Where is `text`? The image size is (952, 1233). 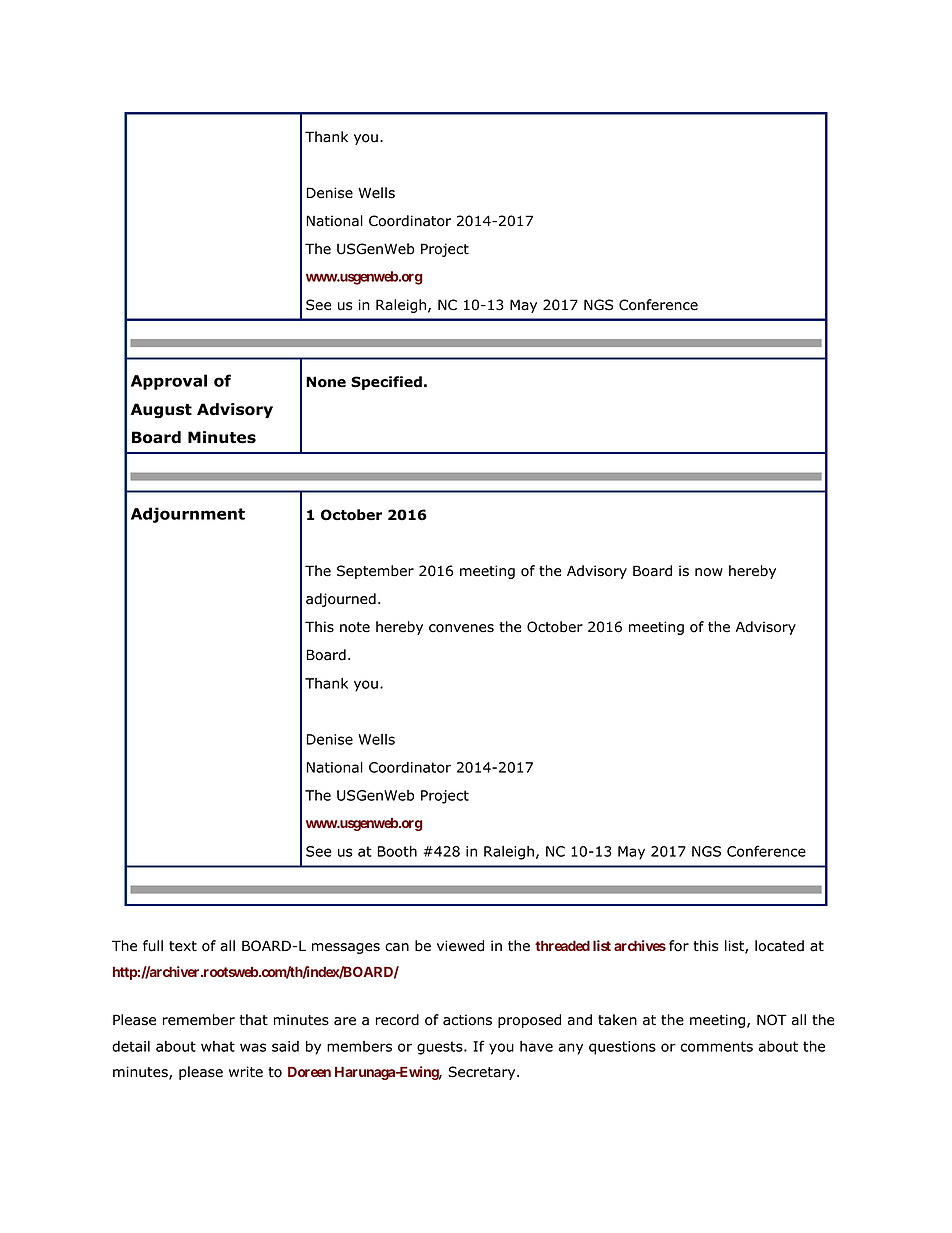 text is located at coordinates (183, 946).
